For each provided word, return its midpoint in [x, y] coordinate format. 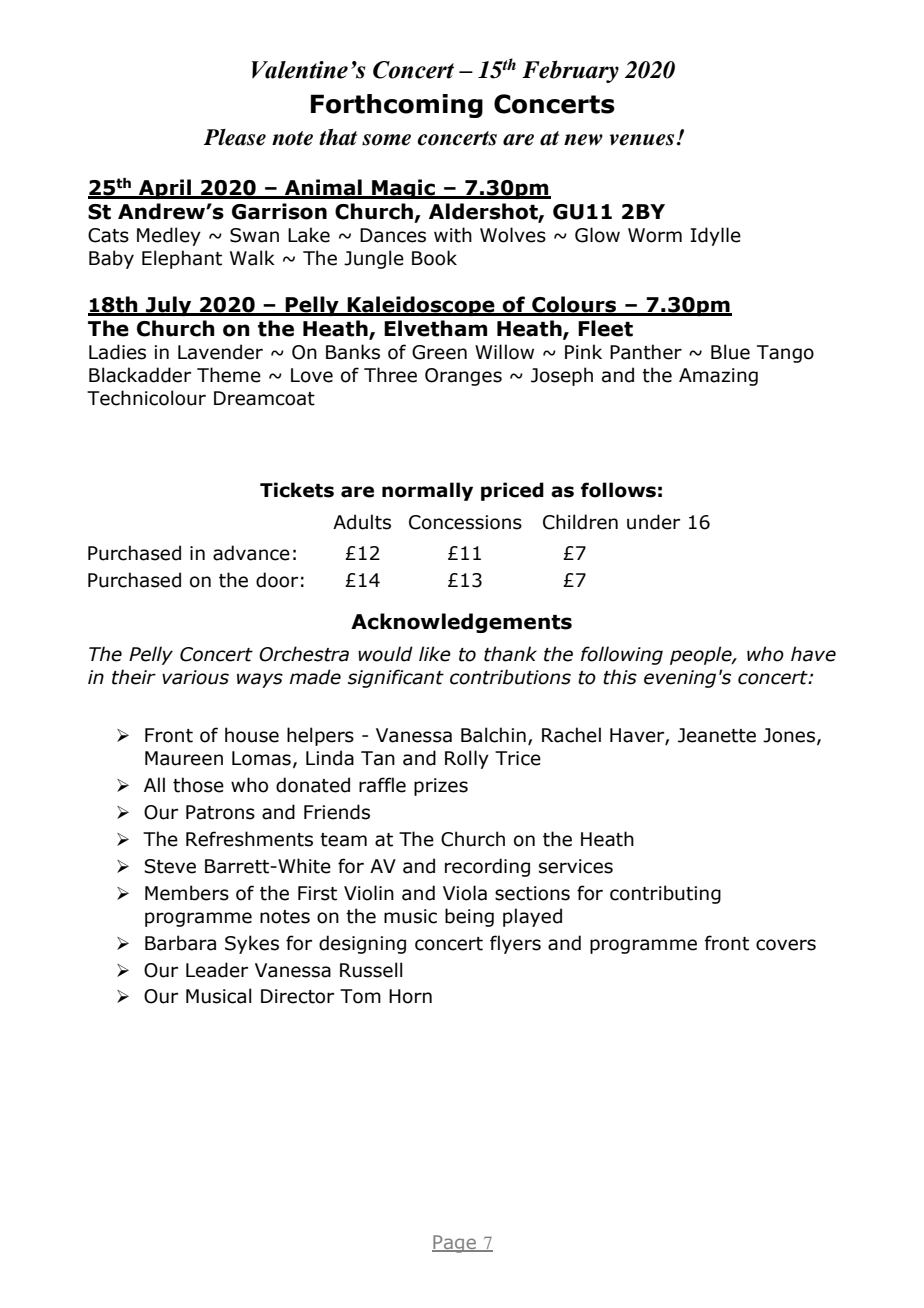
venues [641, 140]
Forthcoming [397, 106]
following [622, 655]
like [435, 654]
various [195, 677]
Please [235, 137]
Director [297, 996]
